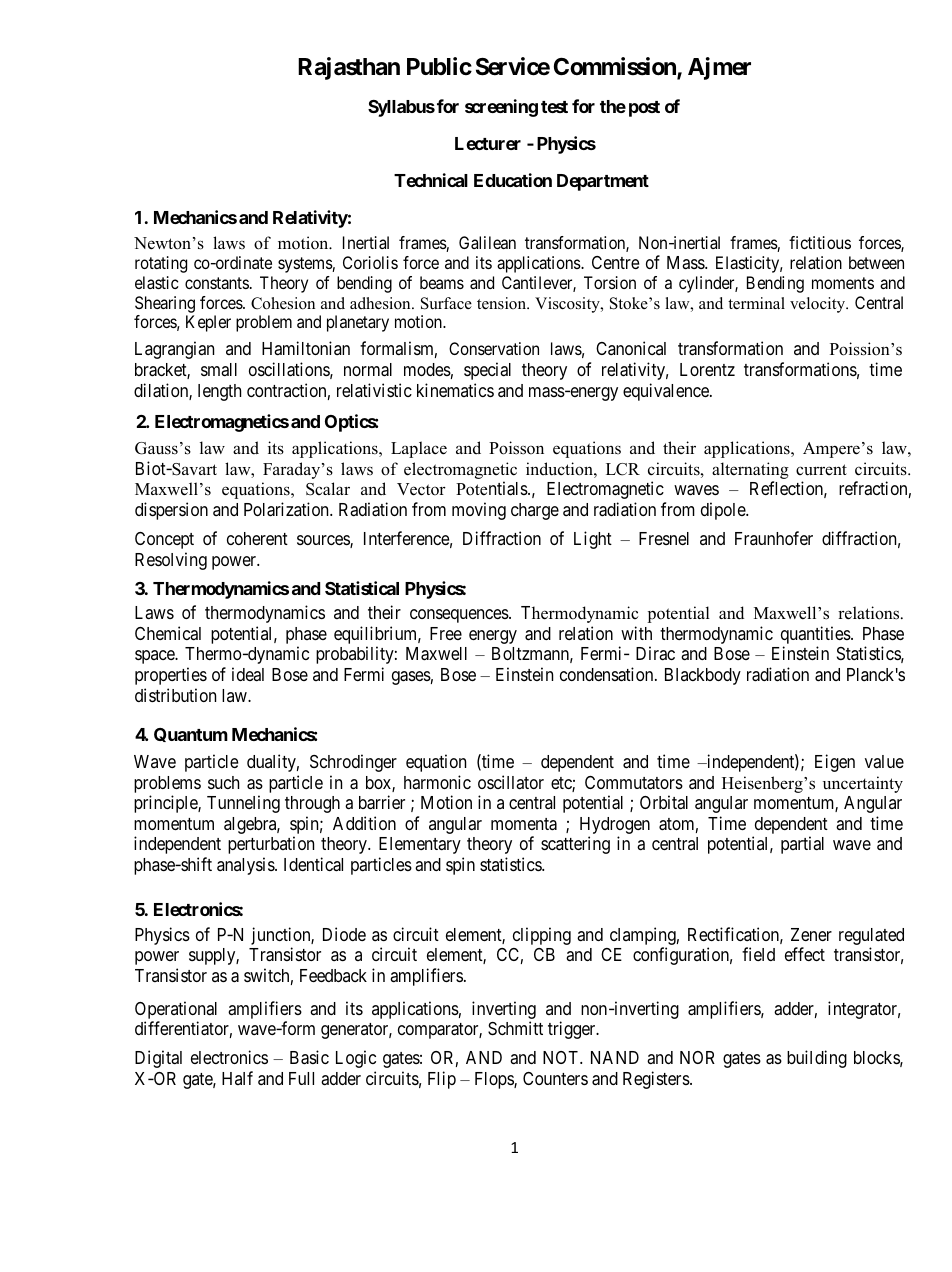 The height and width of the screenshot is (1272, 952). Describe the element at coordinates (501, 108) in the screenshot. I see `screening` at that location.
